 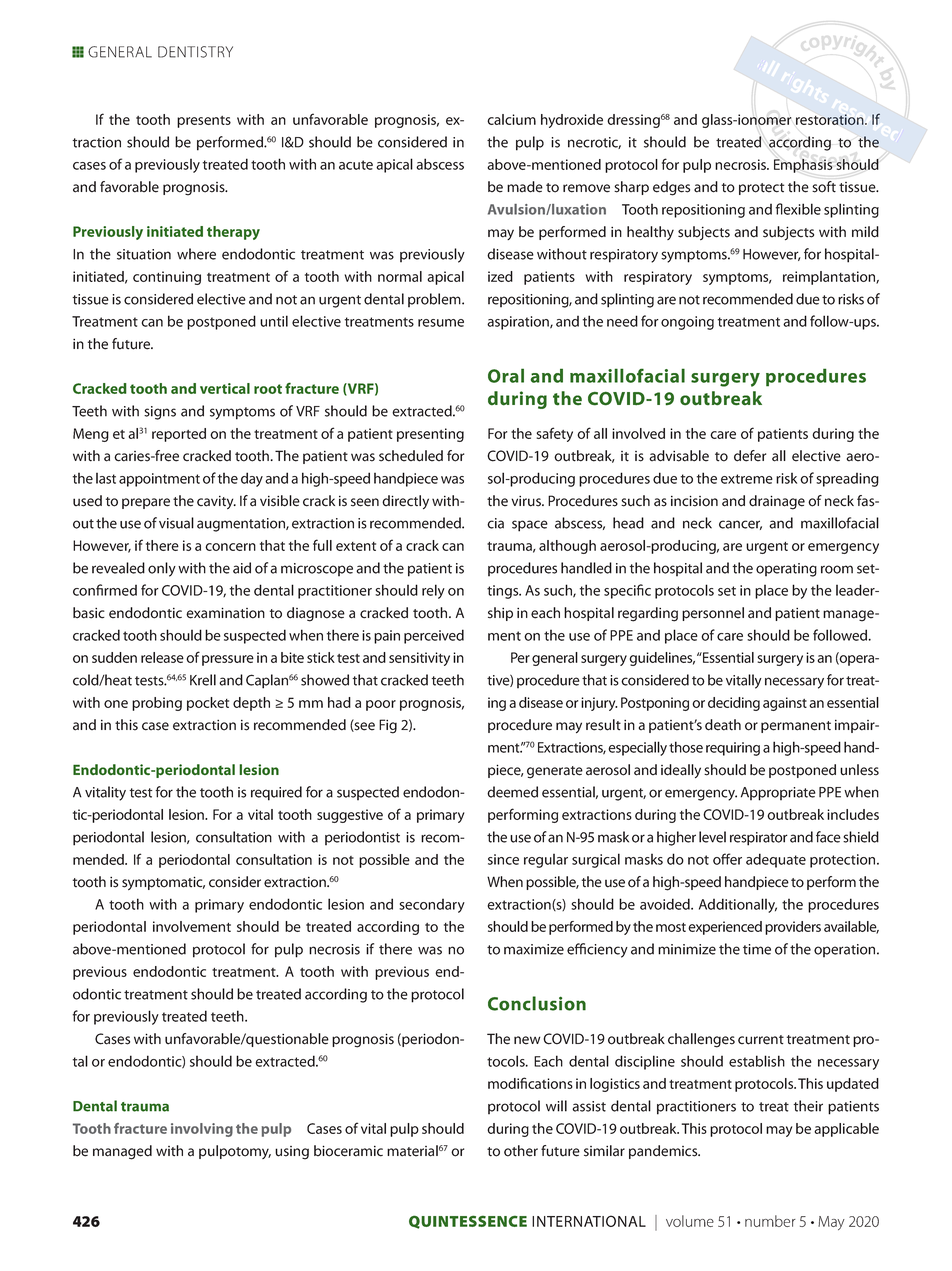 I want to click on DENTISTRY, so click(x=195, y=52).
